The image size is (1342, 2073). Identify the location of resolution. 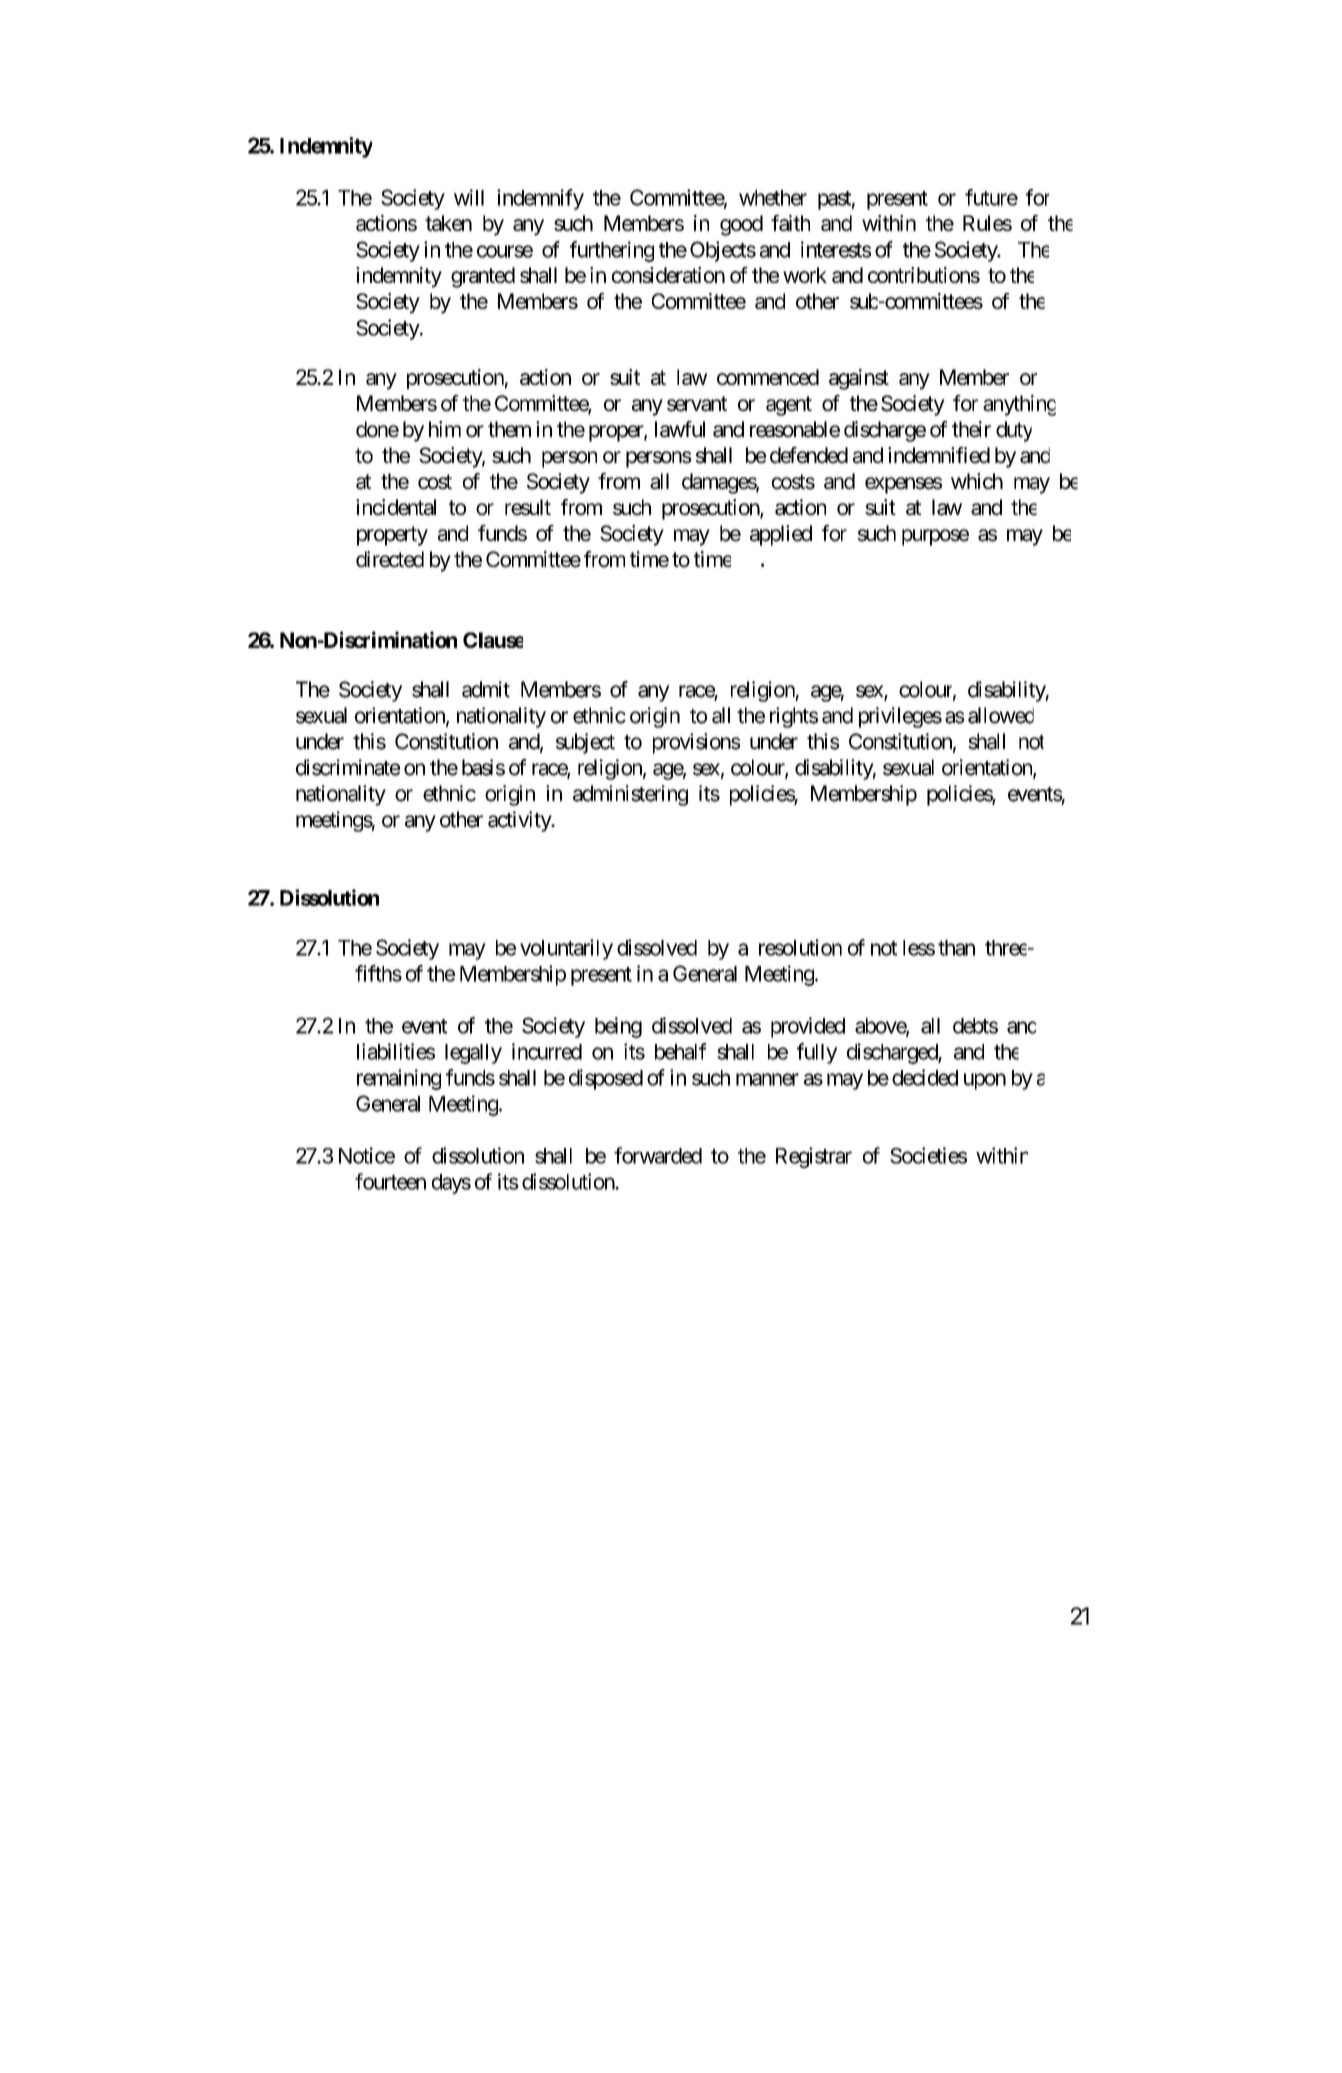
(800, 947).
